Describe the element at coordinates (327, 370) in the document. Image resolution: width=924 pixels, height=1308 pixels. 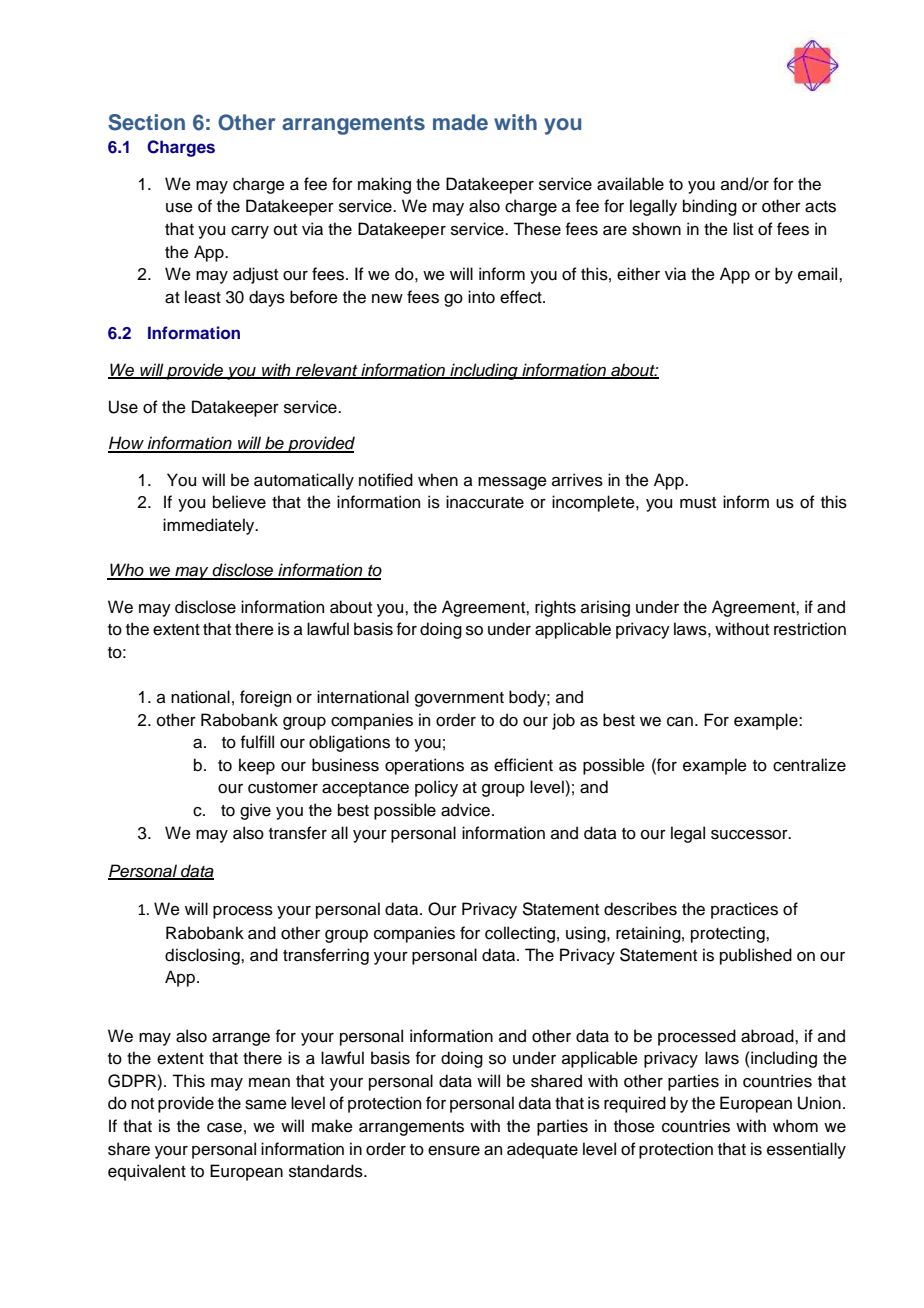
I see `relevant` at that location.
